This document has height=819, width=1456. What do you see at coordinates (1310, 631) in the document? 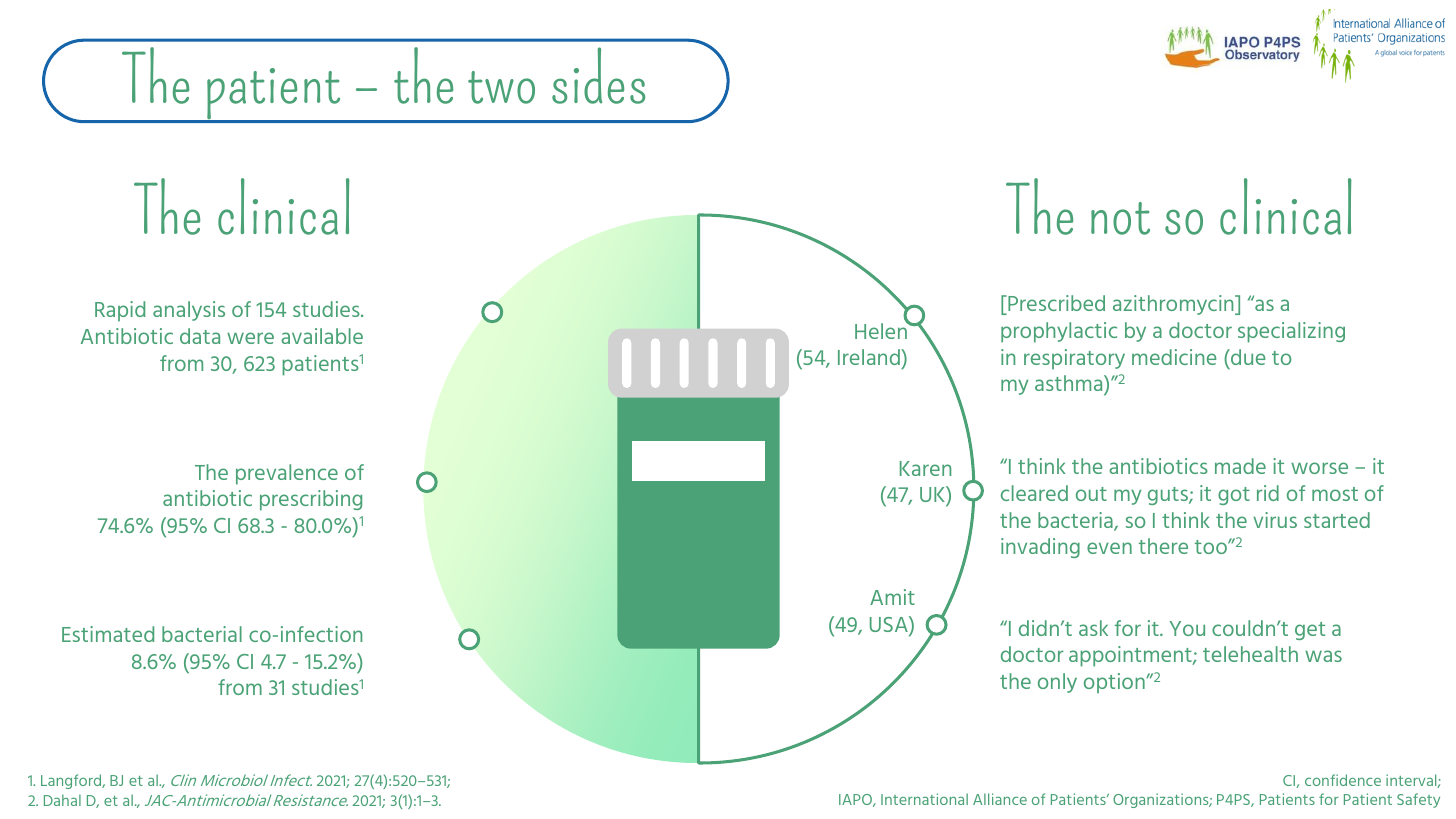
I see `get` at bounding box center [1310, 631].
